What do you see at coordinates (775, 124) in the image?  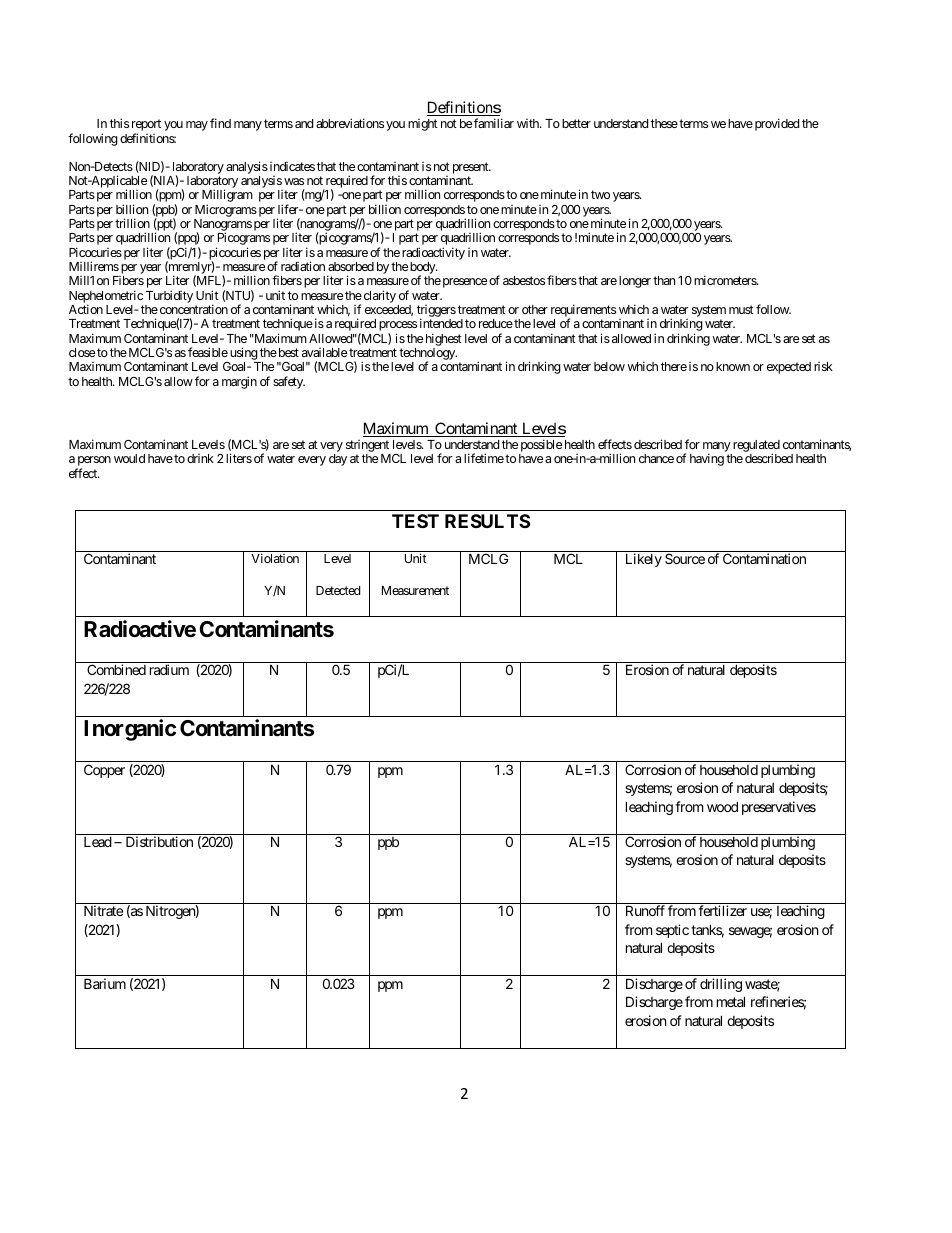 I see `provided` at bounding box center [775, 124].
